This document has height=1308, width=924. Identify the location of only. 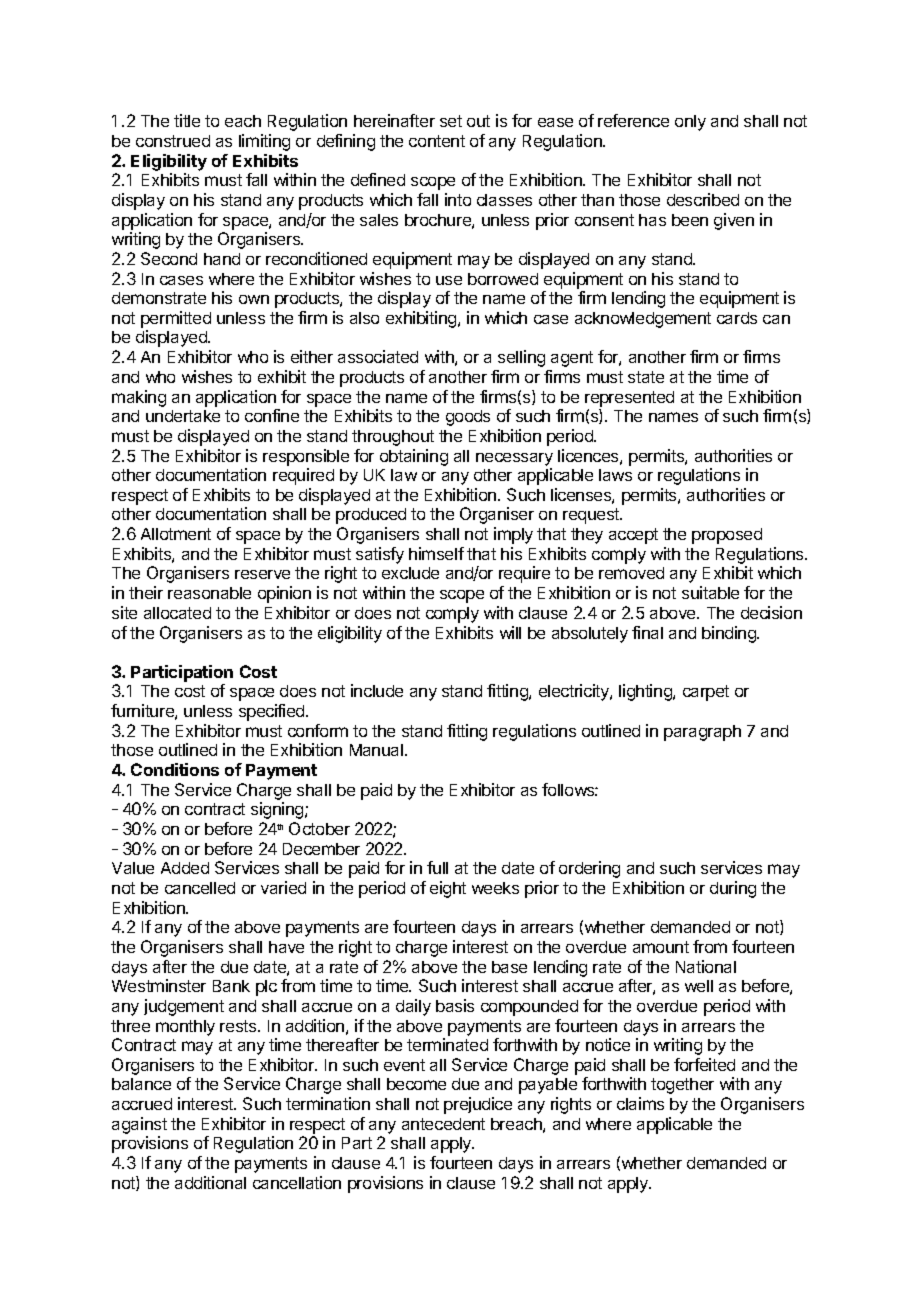
(690, 123).
